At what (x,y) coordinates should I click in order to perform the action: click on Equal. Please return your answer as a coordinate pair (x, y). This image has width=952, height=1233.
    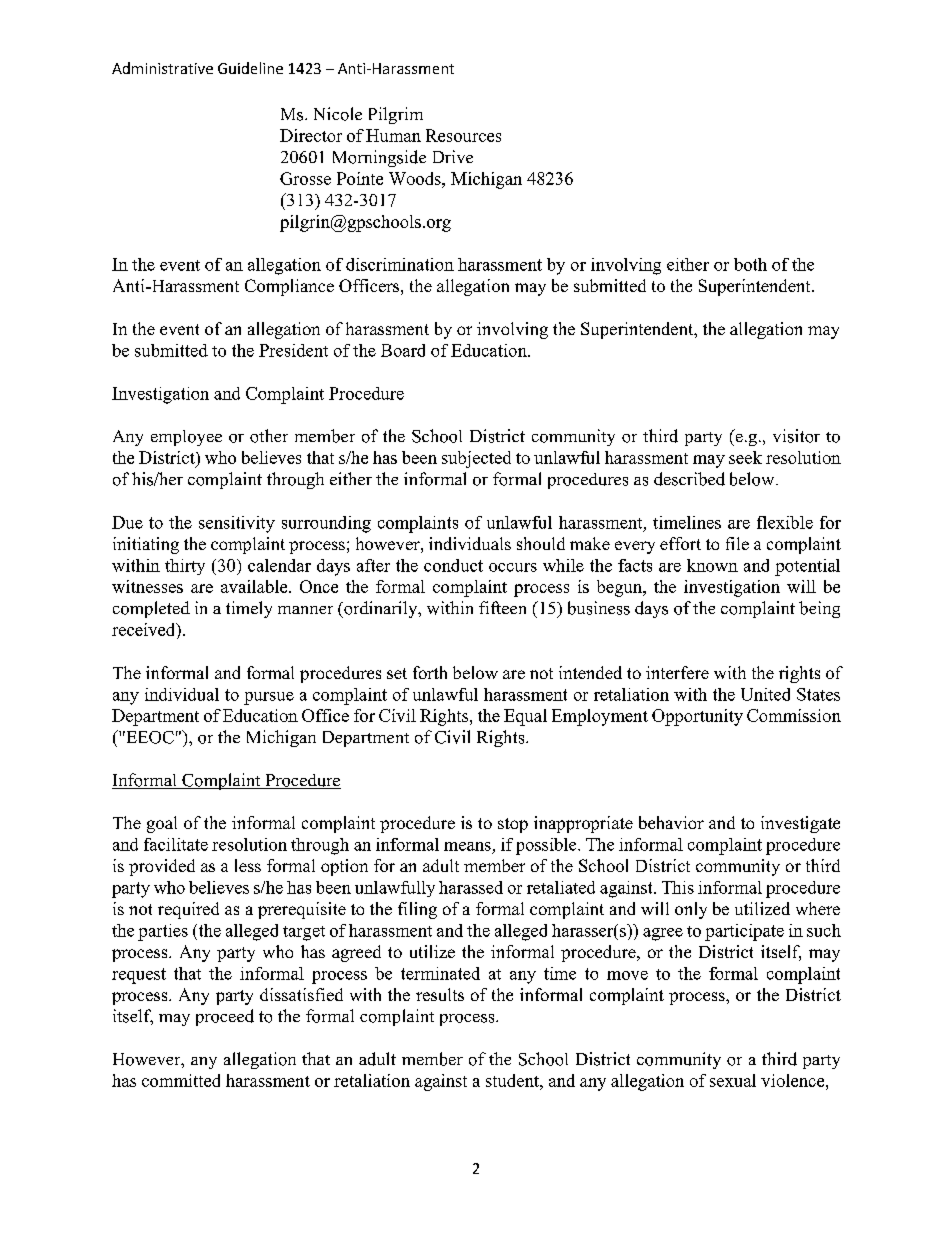
    Looking at the image, I should click on (525, 717).
